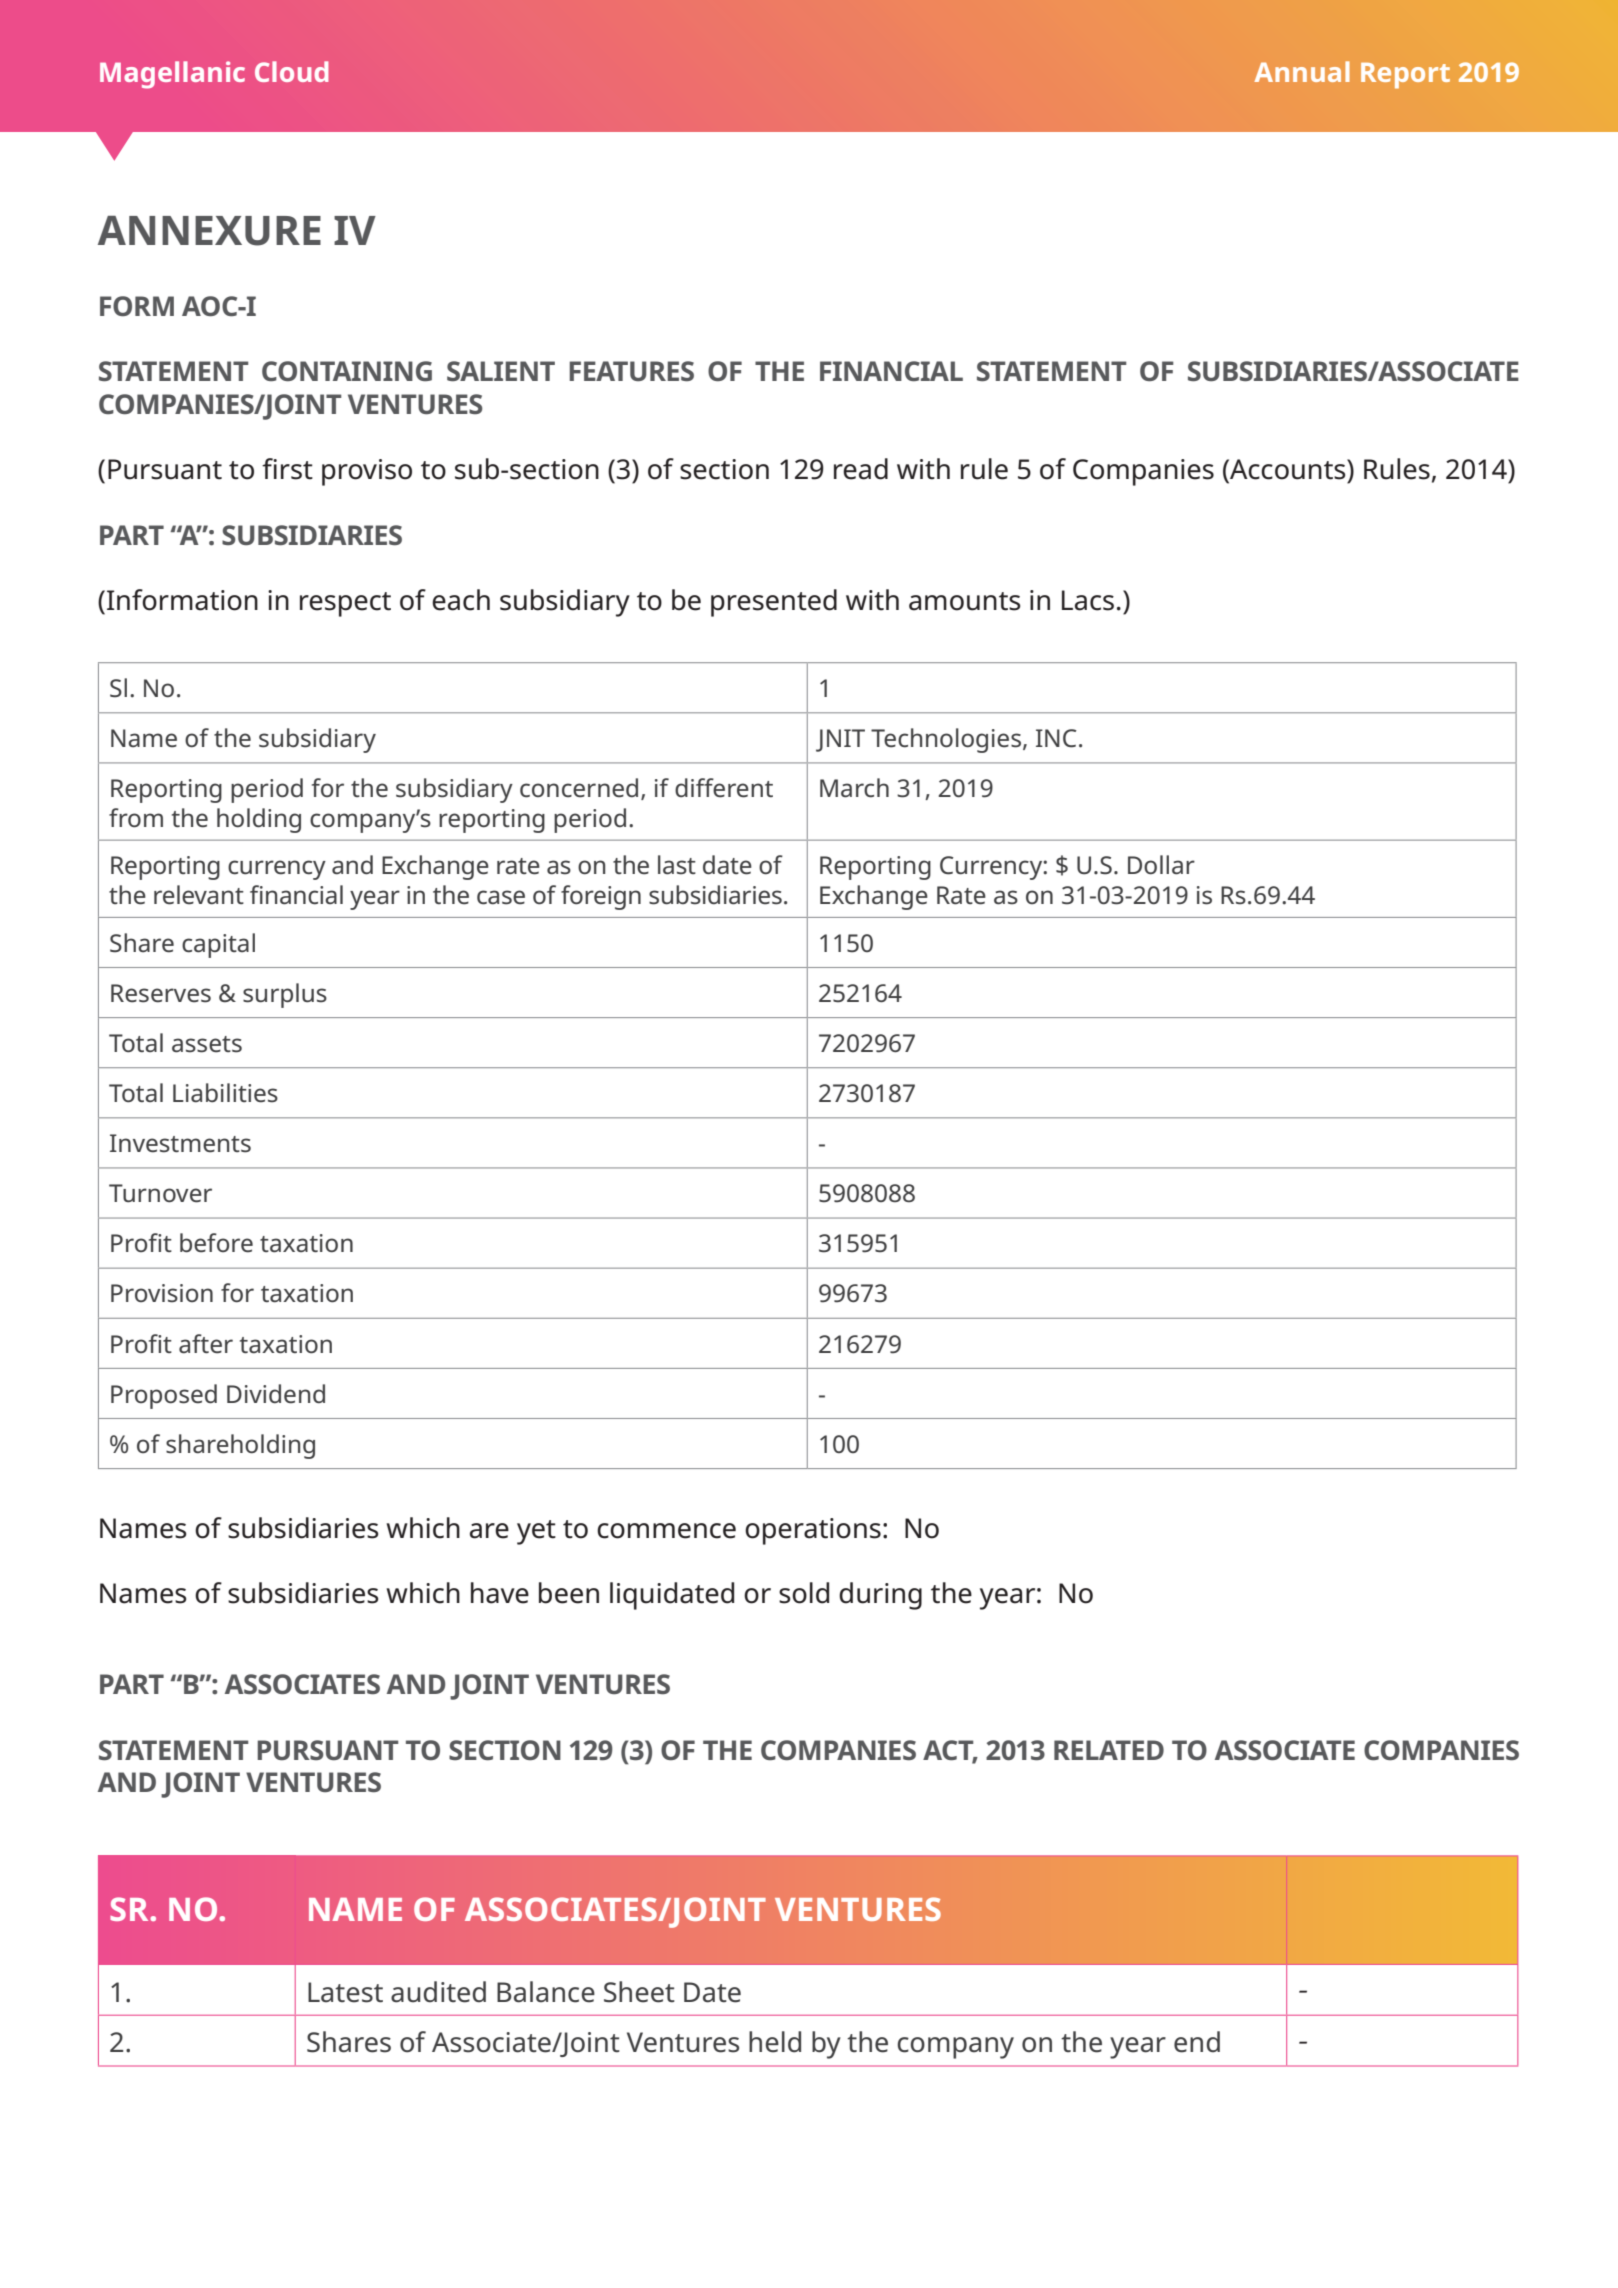 This document has width=1618, height=2288. Describe the element at coordinates (1161, 865) in the document. I see `Dollar` at that location.
